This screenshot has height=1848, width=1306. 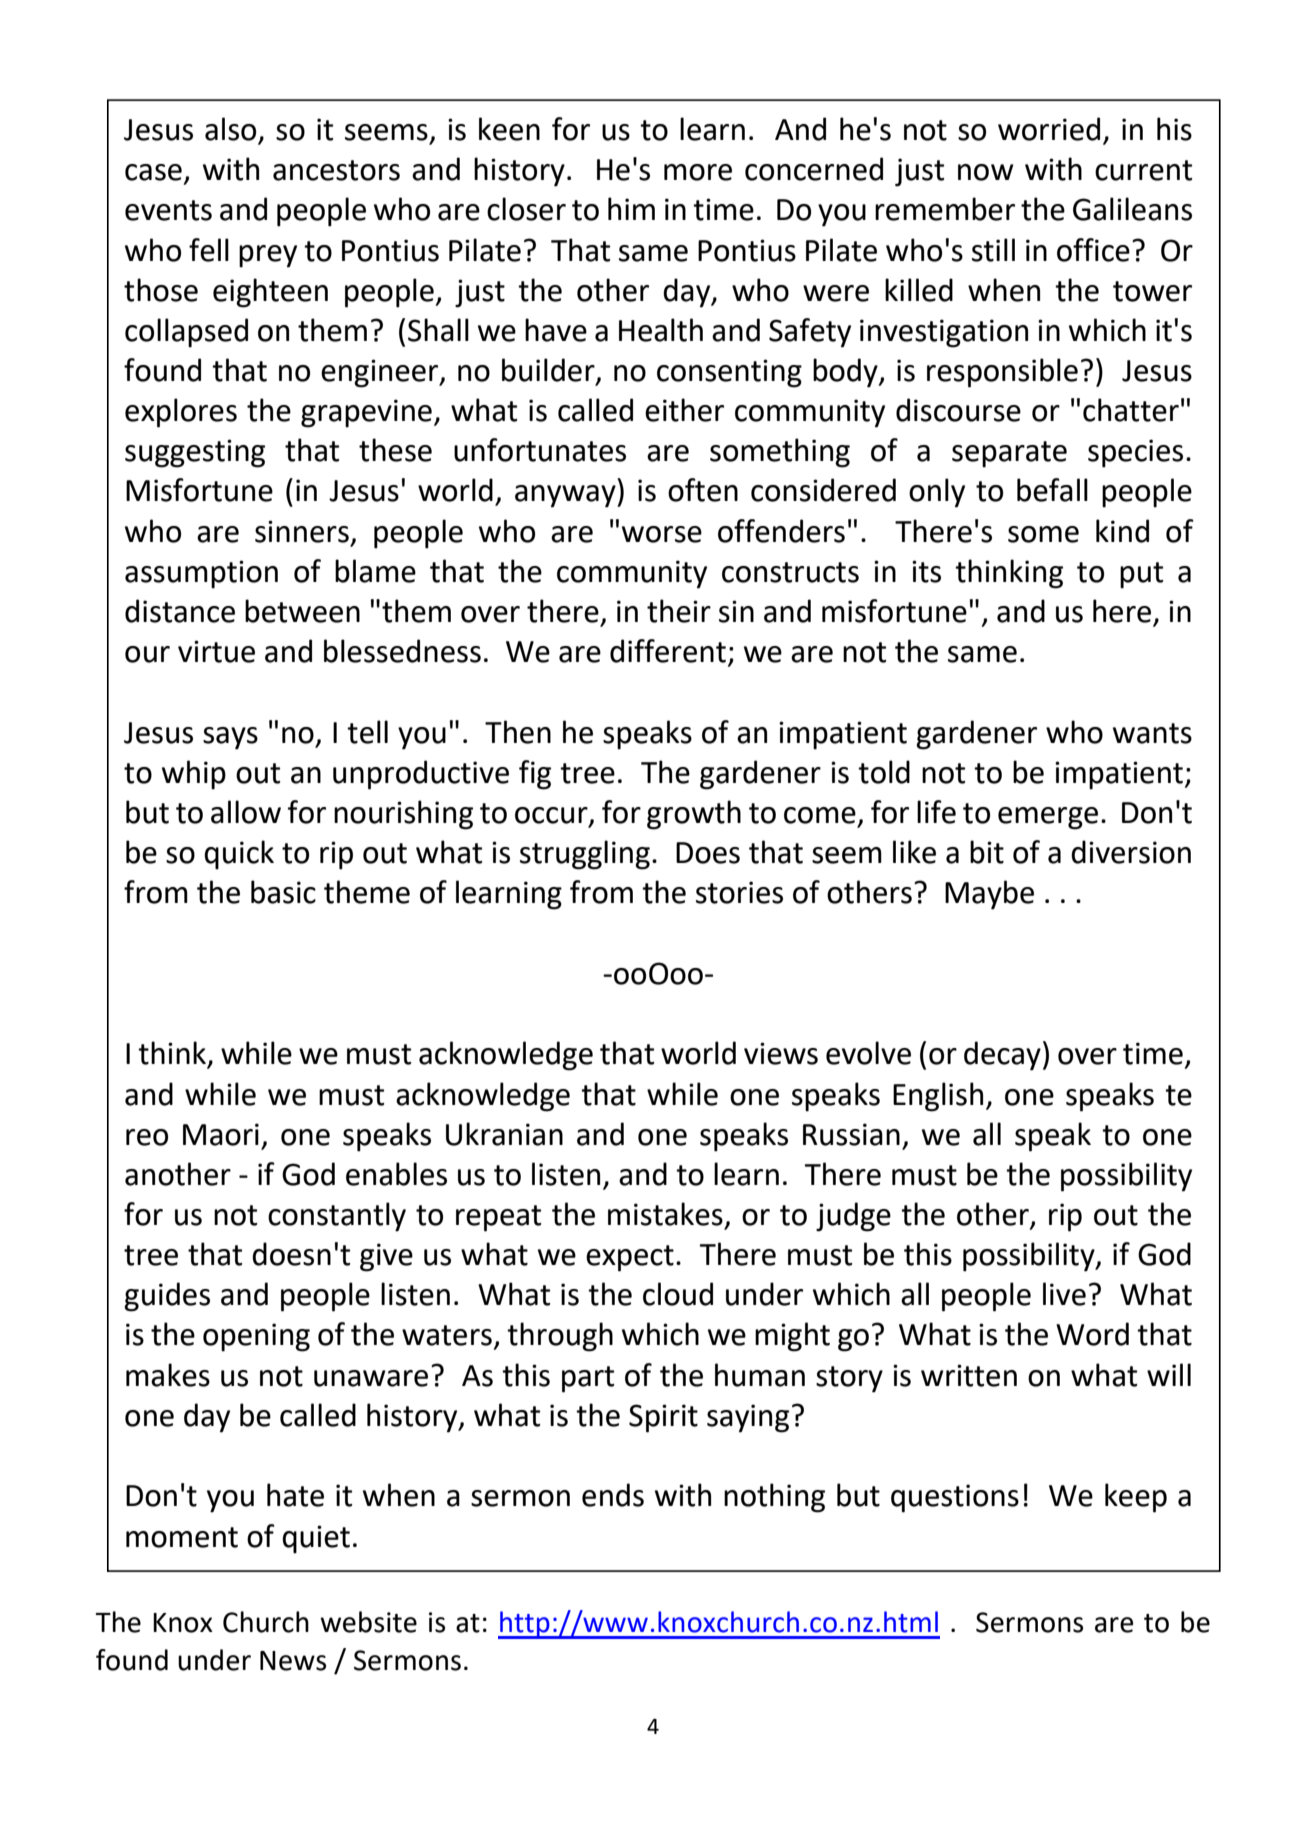 I want to click on more, so click(x=698, y=172).
